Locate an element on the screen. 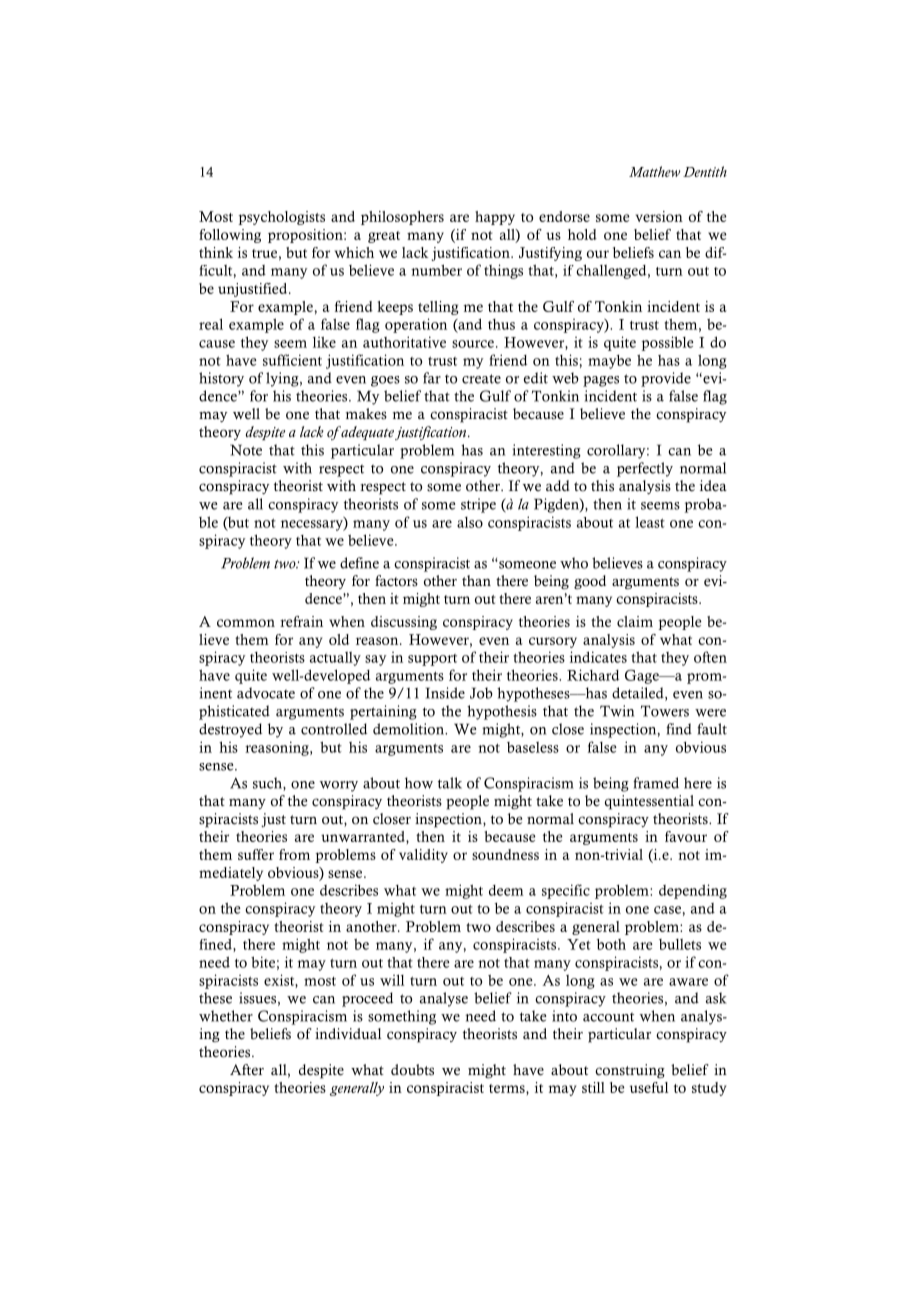  psychologists is located at coordinates (281, 218).
